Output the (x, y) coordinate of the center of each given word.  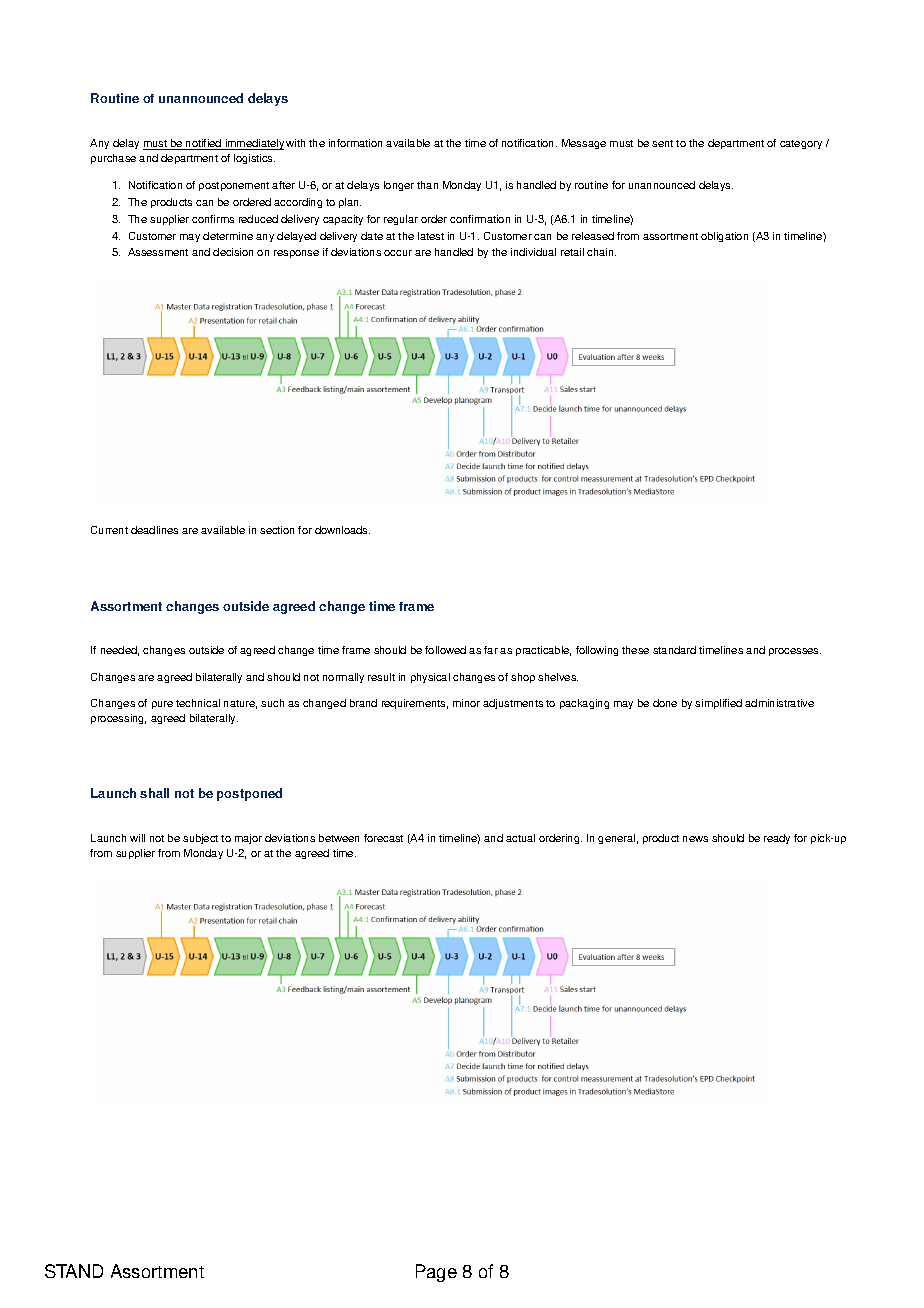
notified (204, 144)
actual (520, 838)
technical (198, 703)
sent (662, 143)
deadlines (154, 530)
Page (436, 1273)
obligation (724, 237)
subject (200, 839)
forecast (383, 838)
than (427, 185)
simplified (718, 704)
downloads (342, 530)
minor (466, 703)
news (695, 839)
